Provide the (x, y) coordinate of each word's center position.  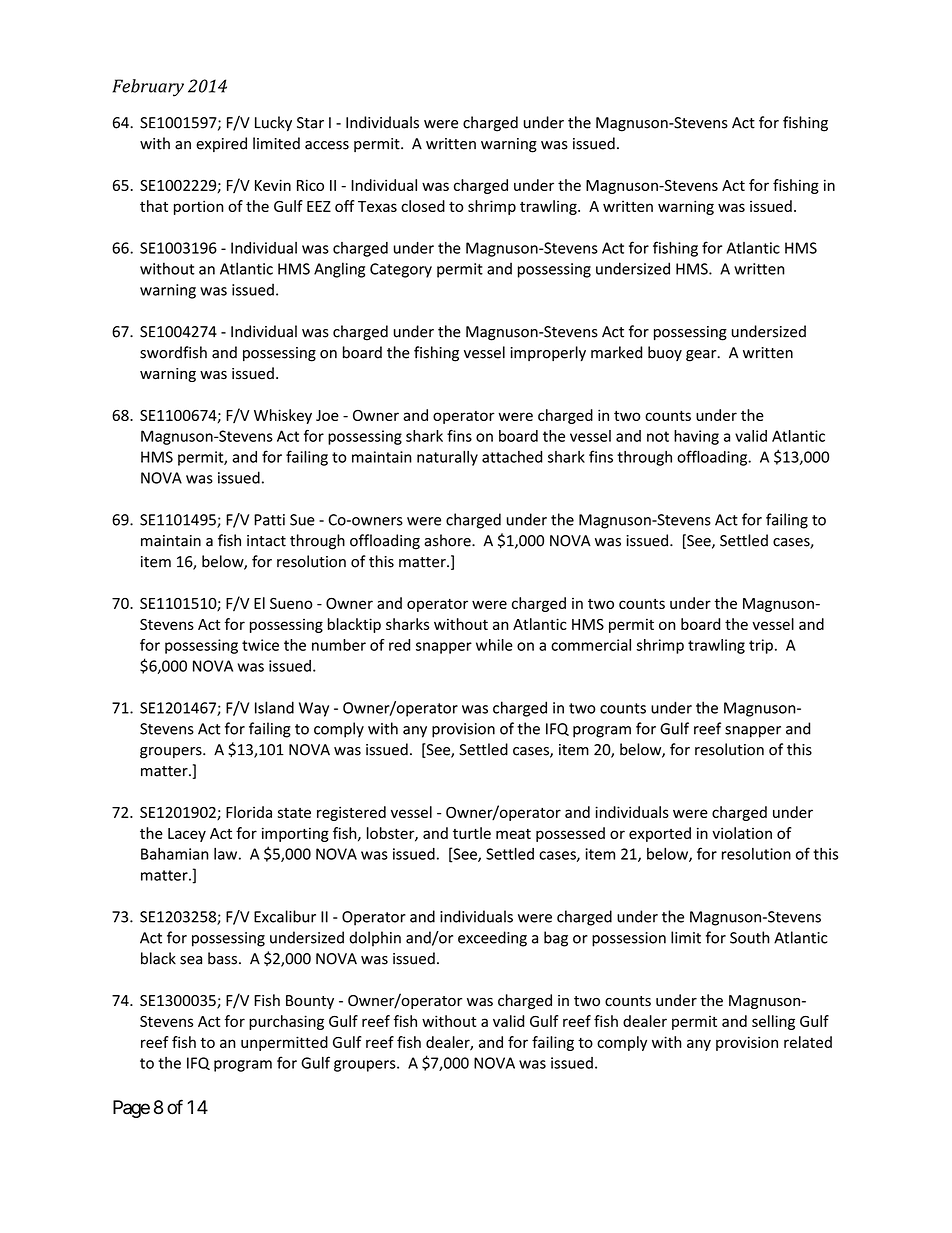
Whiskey (283, 416)
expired (221, 144)
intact (266, 541)
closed (423, 206)
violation (742, 833)
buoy (665, 353)
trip (761, 646)
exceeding (492, 939)
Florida (249, 812)
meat (513, 834)
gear (702, 356)
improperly (548, 353)
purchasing (286, 1022)
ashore (448, 540)
